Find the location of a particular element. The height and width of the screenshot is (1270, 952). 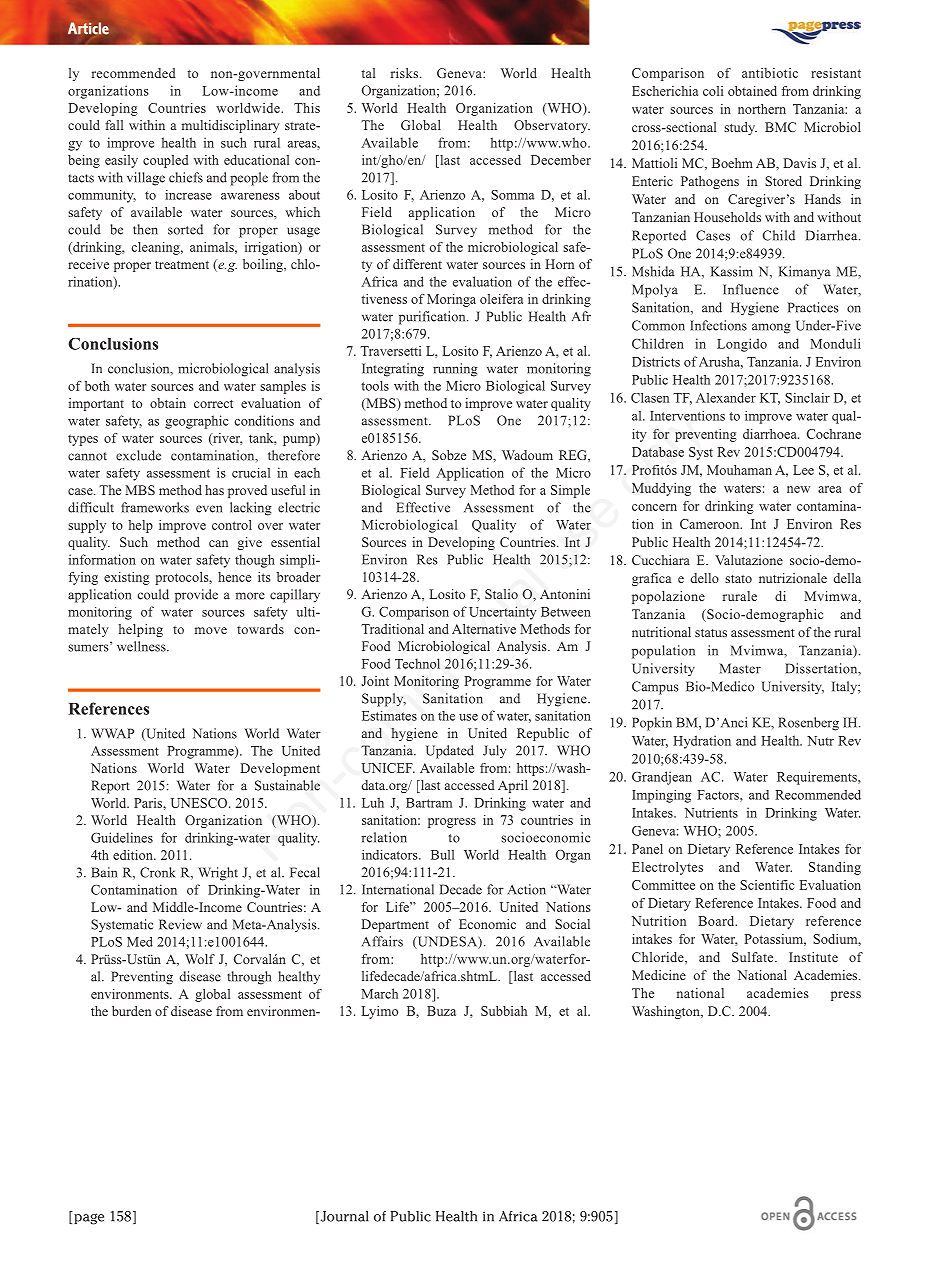

status is located at coordinates (711, 633).
